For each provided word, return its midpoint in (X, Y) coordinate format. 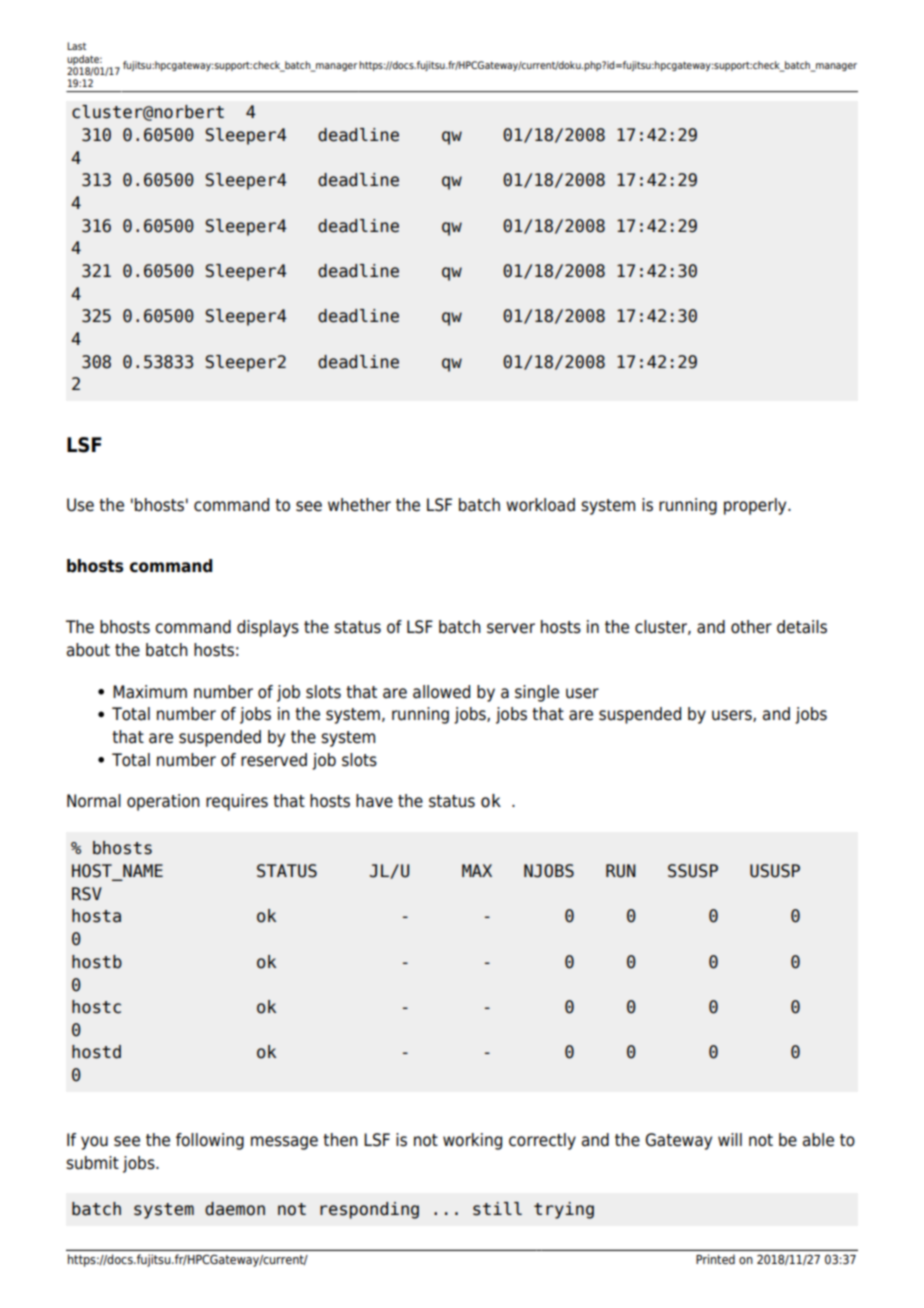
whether (359, 505)
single (537, 693)
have (374, 801)
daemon (235, 1209)
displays (268, 628)
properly (756, 506)
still (497, 1209)
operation (163, 802)
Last (76, 46)
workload (540, 505)
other (751, 627)
